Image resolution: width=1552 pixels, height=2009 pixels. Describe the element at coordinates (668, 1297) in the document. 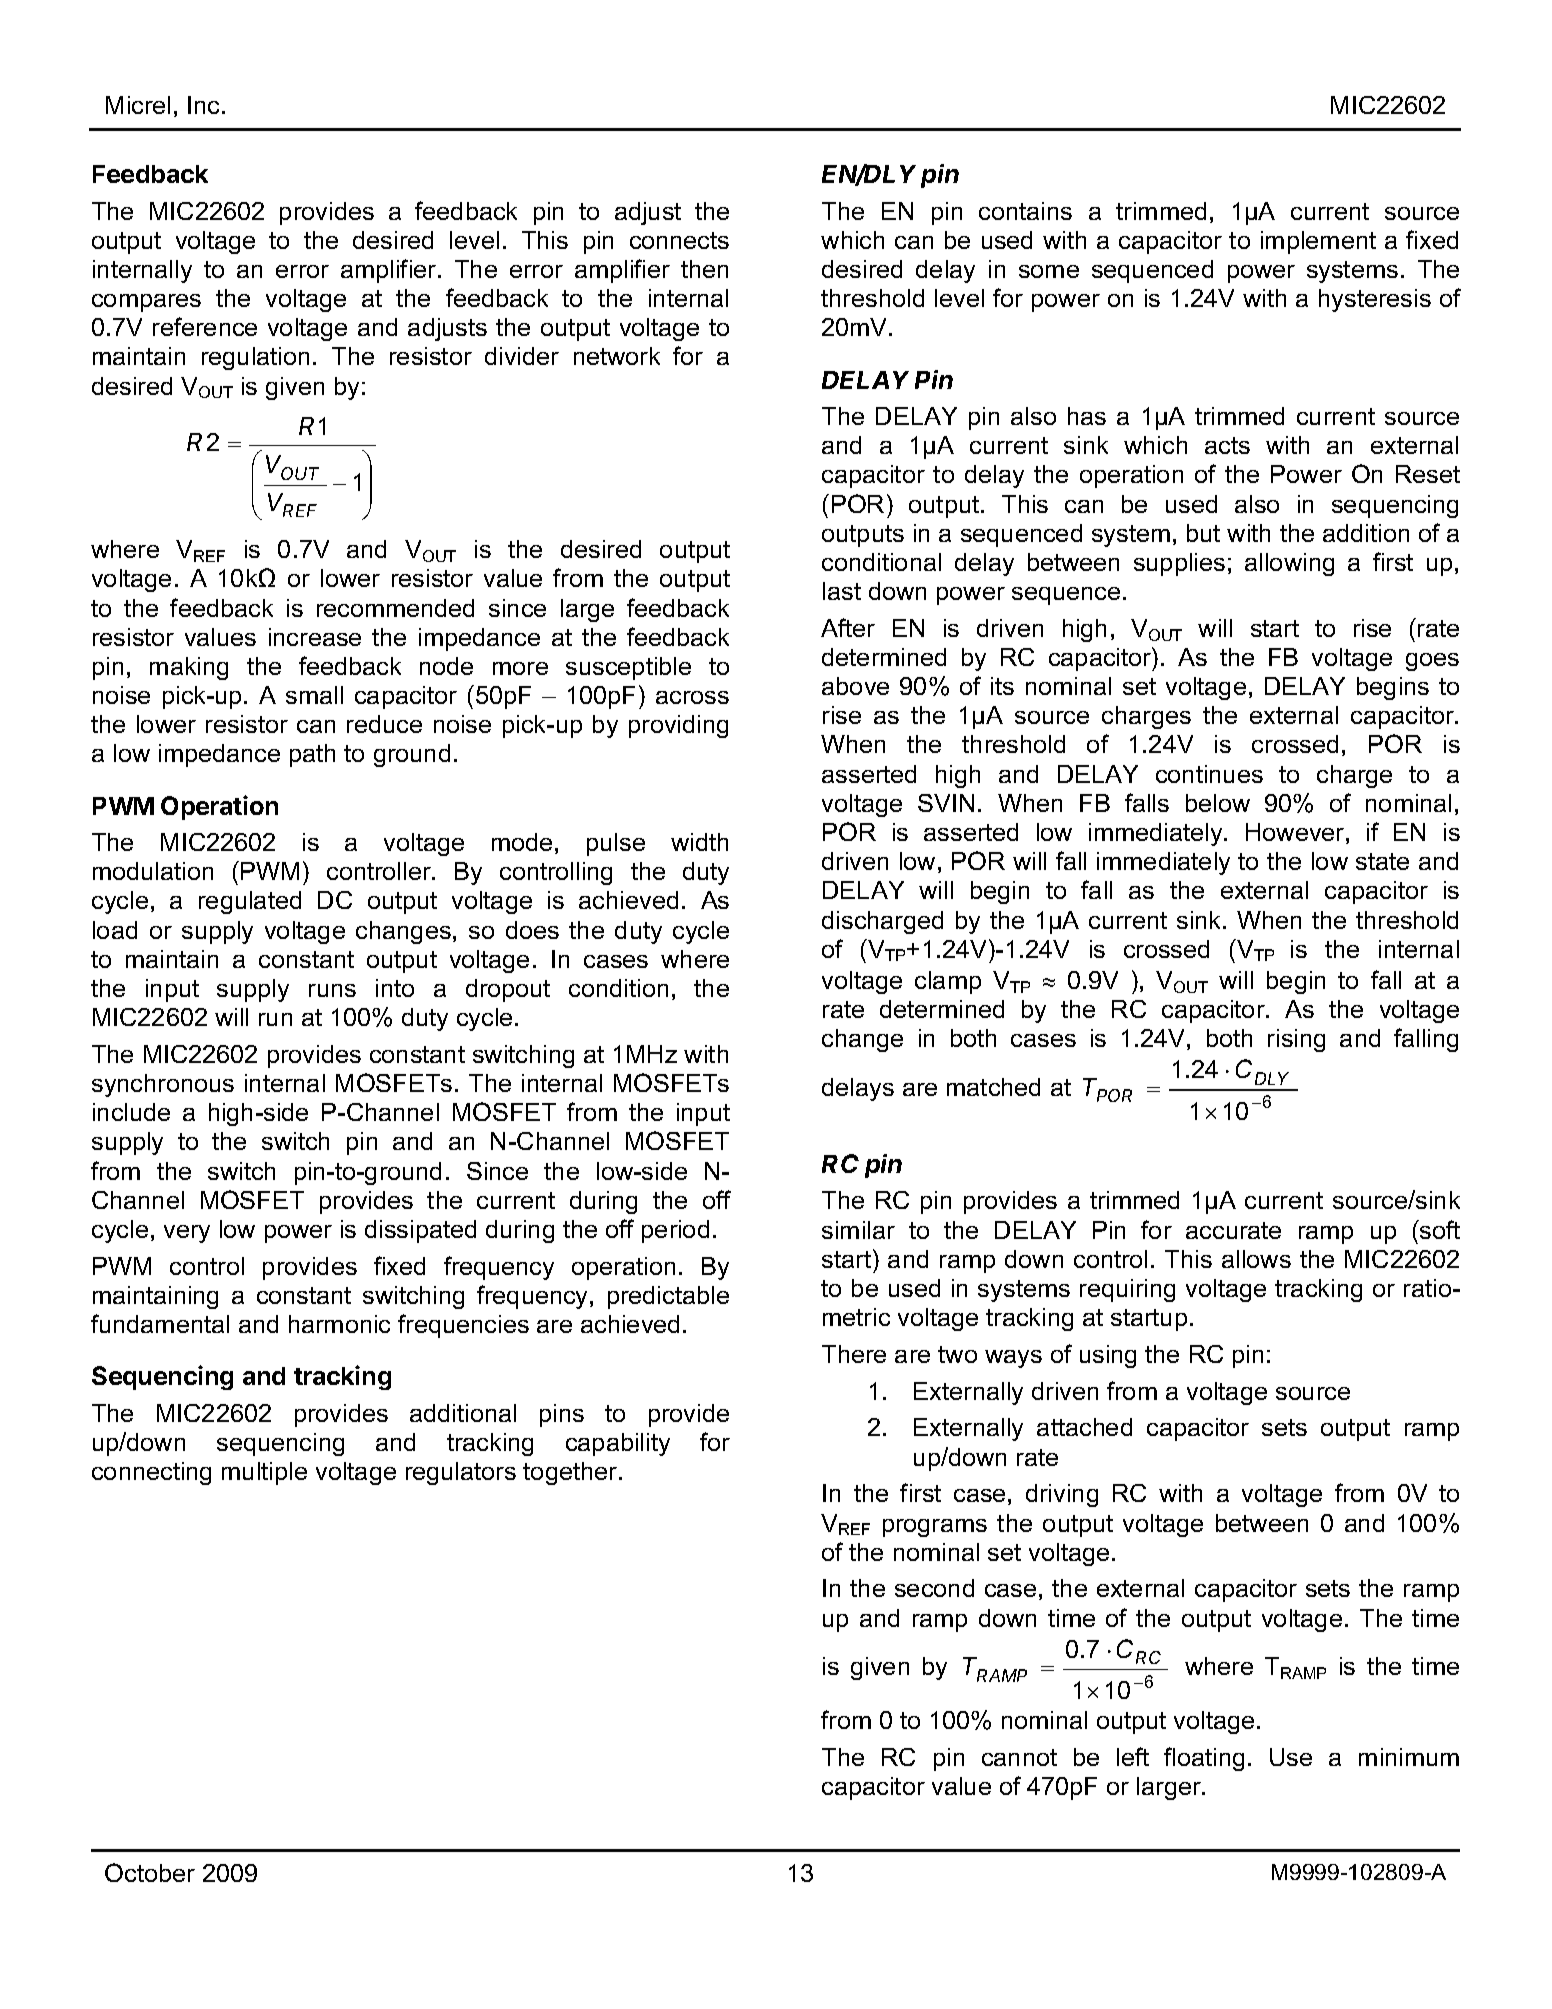

I see `predictable` at that location.
